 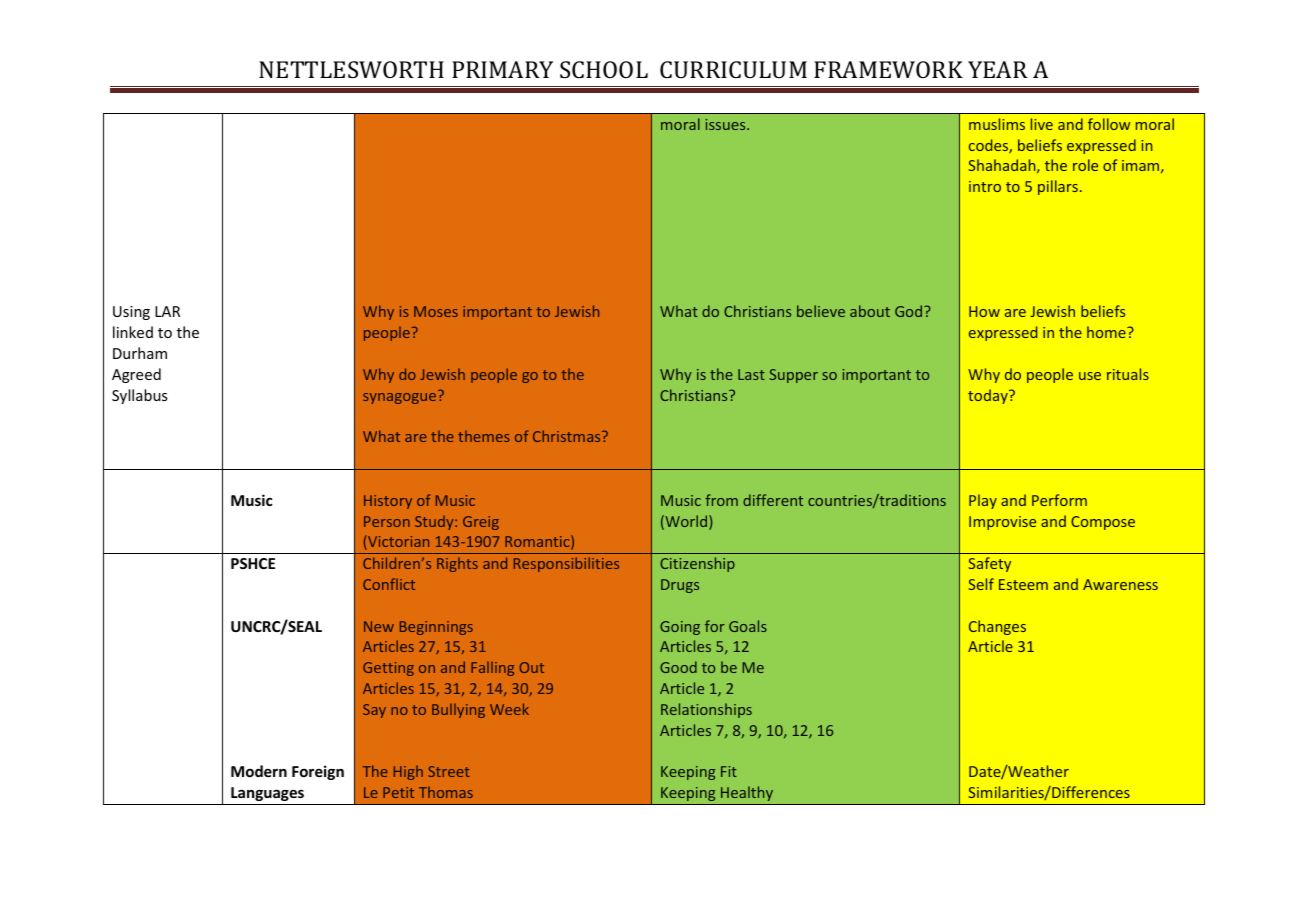 What do you see at coordinates (604, 69) in the screenshot?
I see `SCHOOL` at bounding box center [604, 69].
